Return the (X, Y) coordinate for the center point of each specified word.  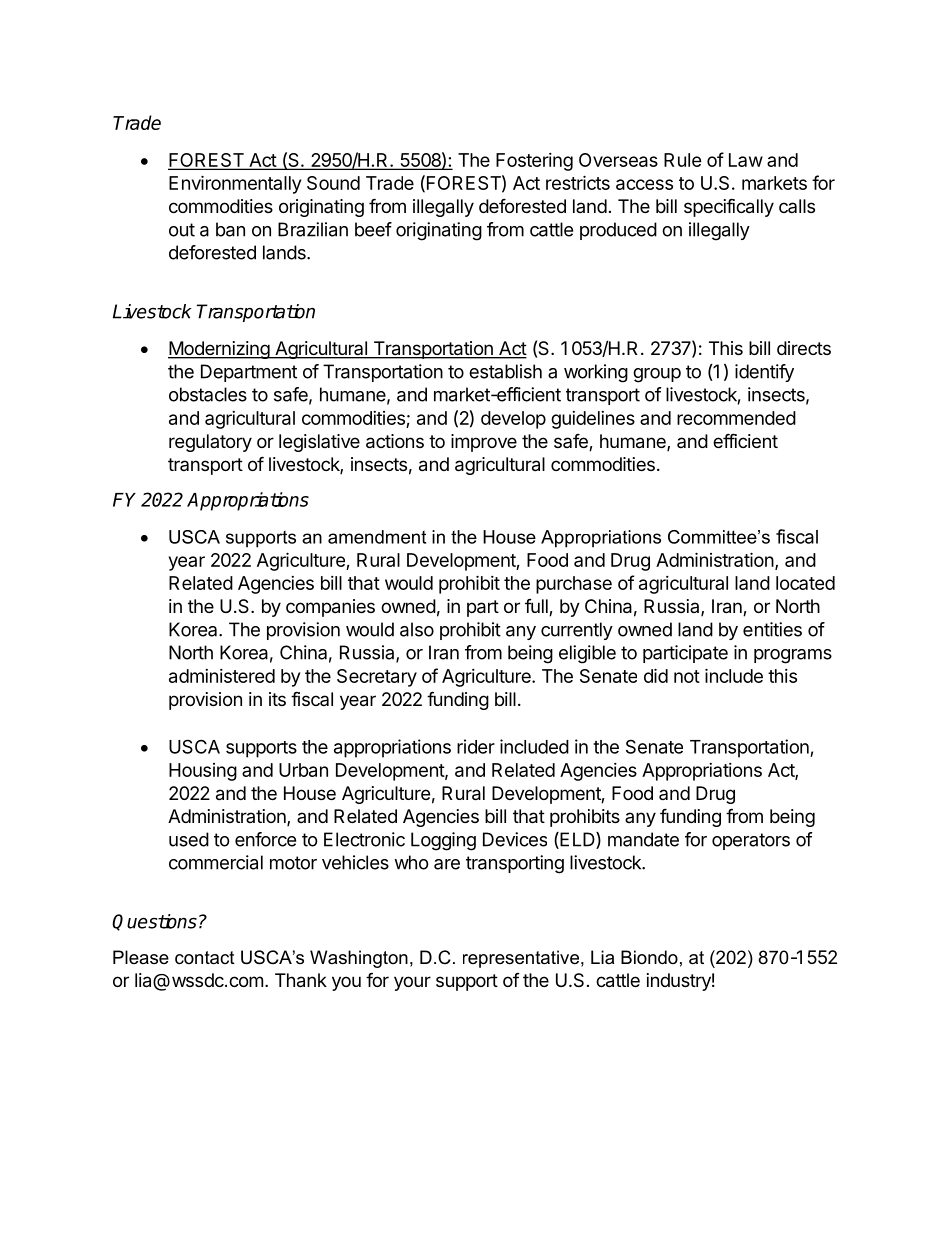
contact (205, 958)
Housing (203, 772)
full (537, 607)
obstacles (208, 394)
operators (751, 841)
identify (764, 373)
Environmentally (235, 184)
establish (505, 371)
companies (330, 608)
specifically (729, 207)
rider (476, 746)
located (805, 583)
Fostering (534, 162)
